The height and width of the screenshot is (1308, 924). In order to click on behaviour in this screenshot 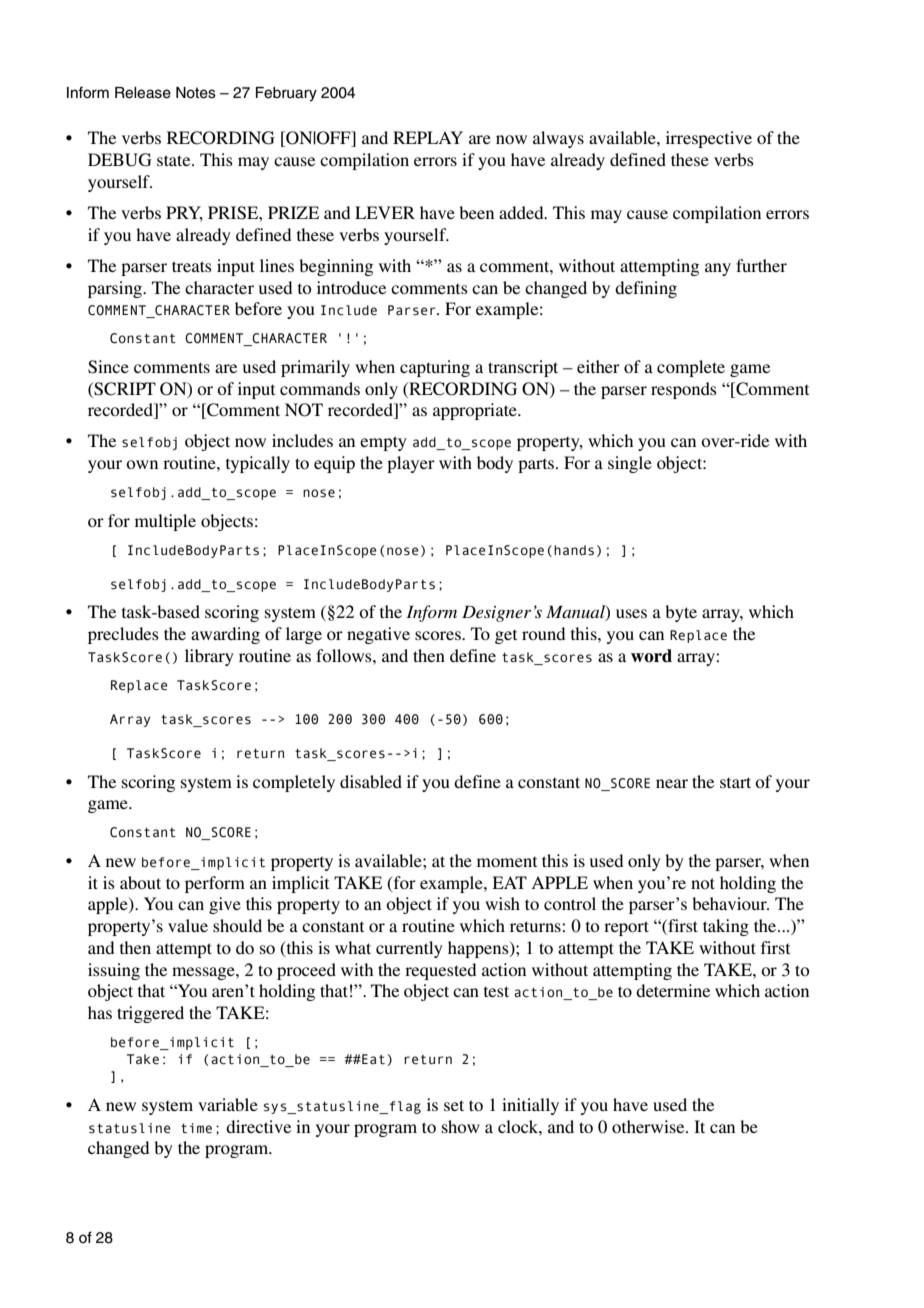, I will do `click(730, 903)`.
